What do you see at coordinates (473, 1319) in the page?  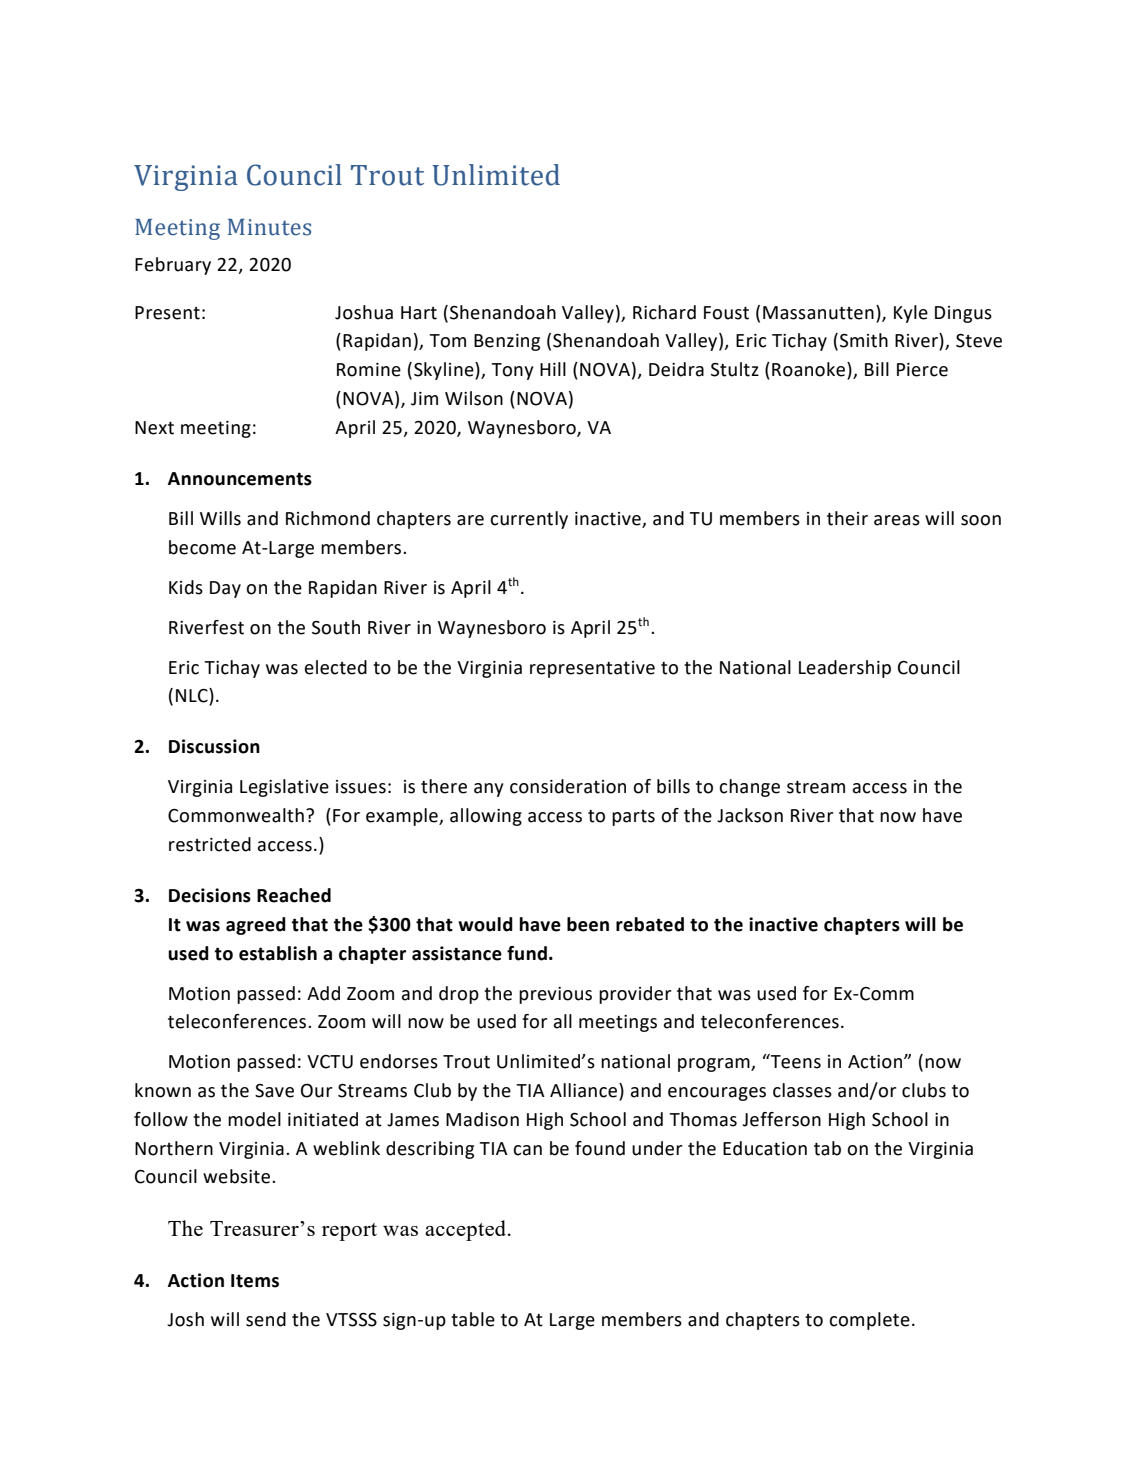 I see `table` at bounding box center [473, 1319].
